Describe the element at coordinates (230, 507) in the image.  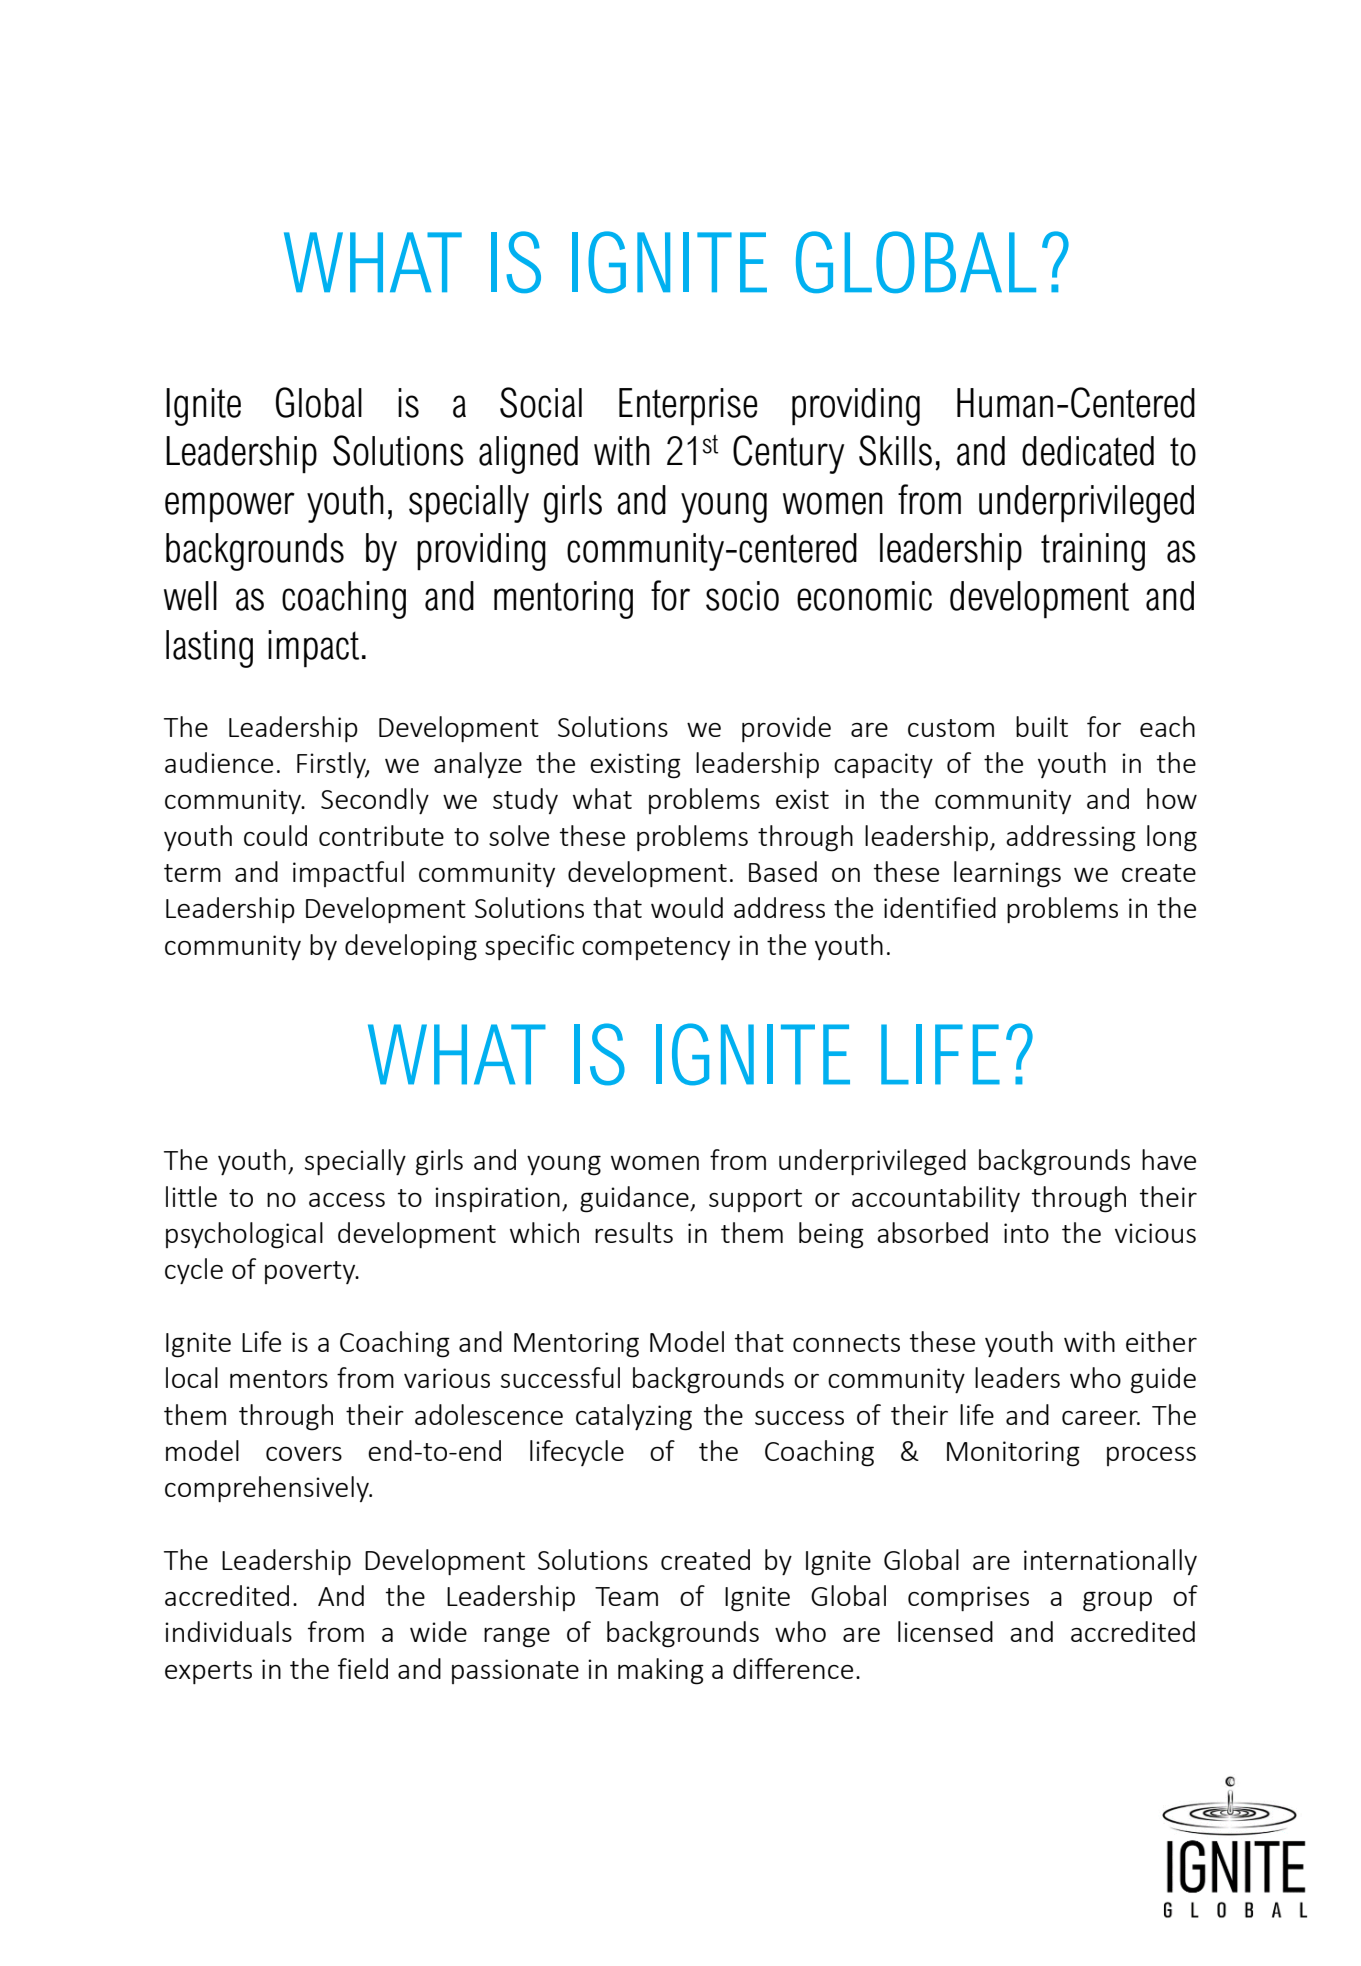
I see `empower` at that location.
